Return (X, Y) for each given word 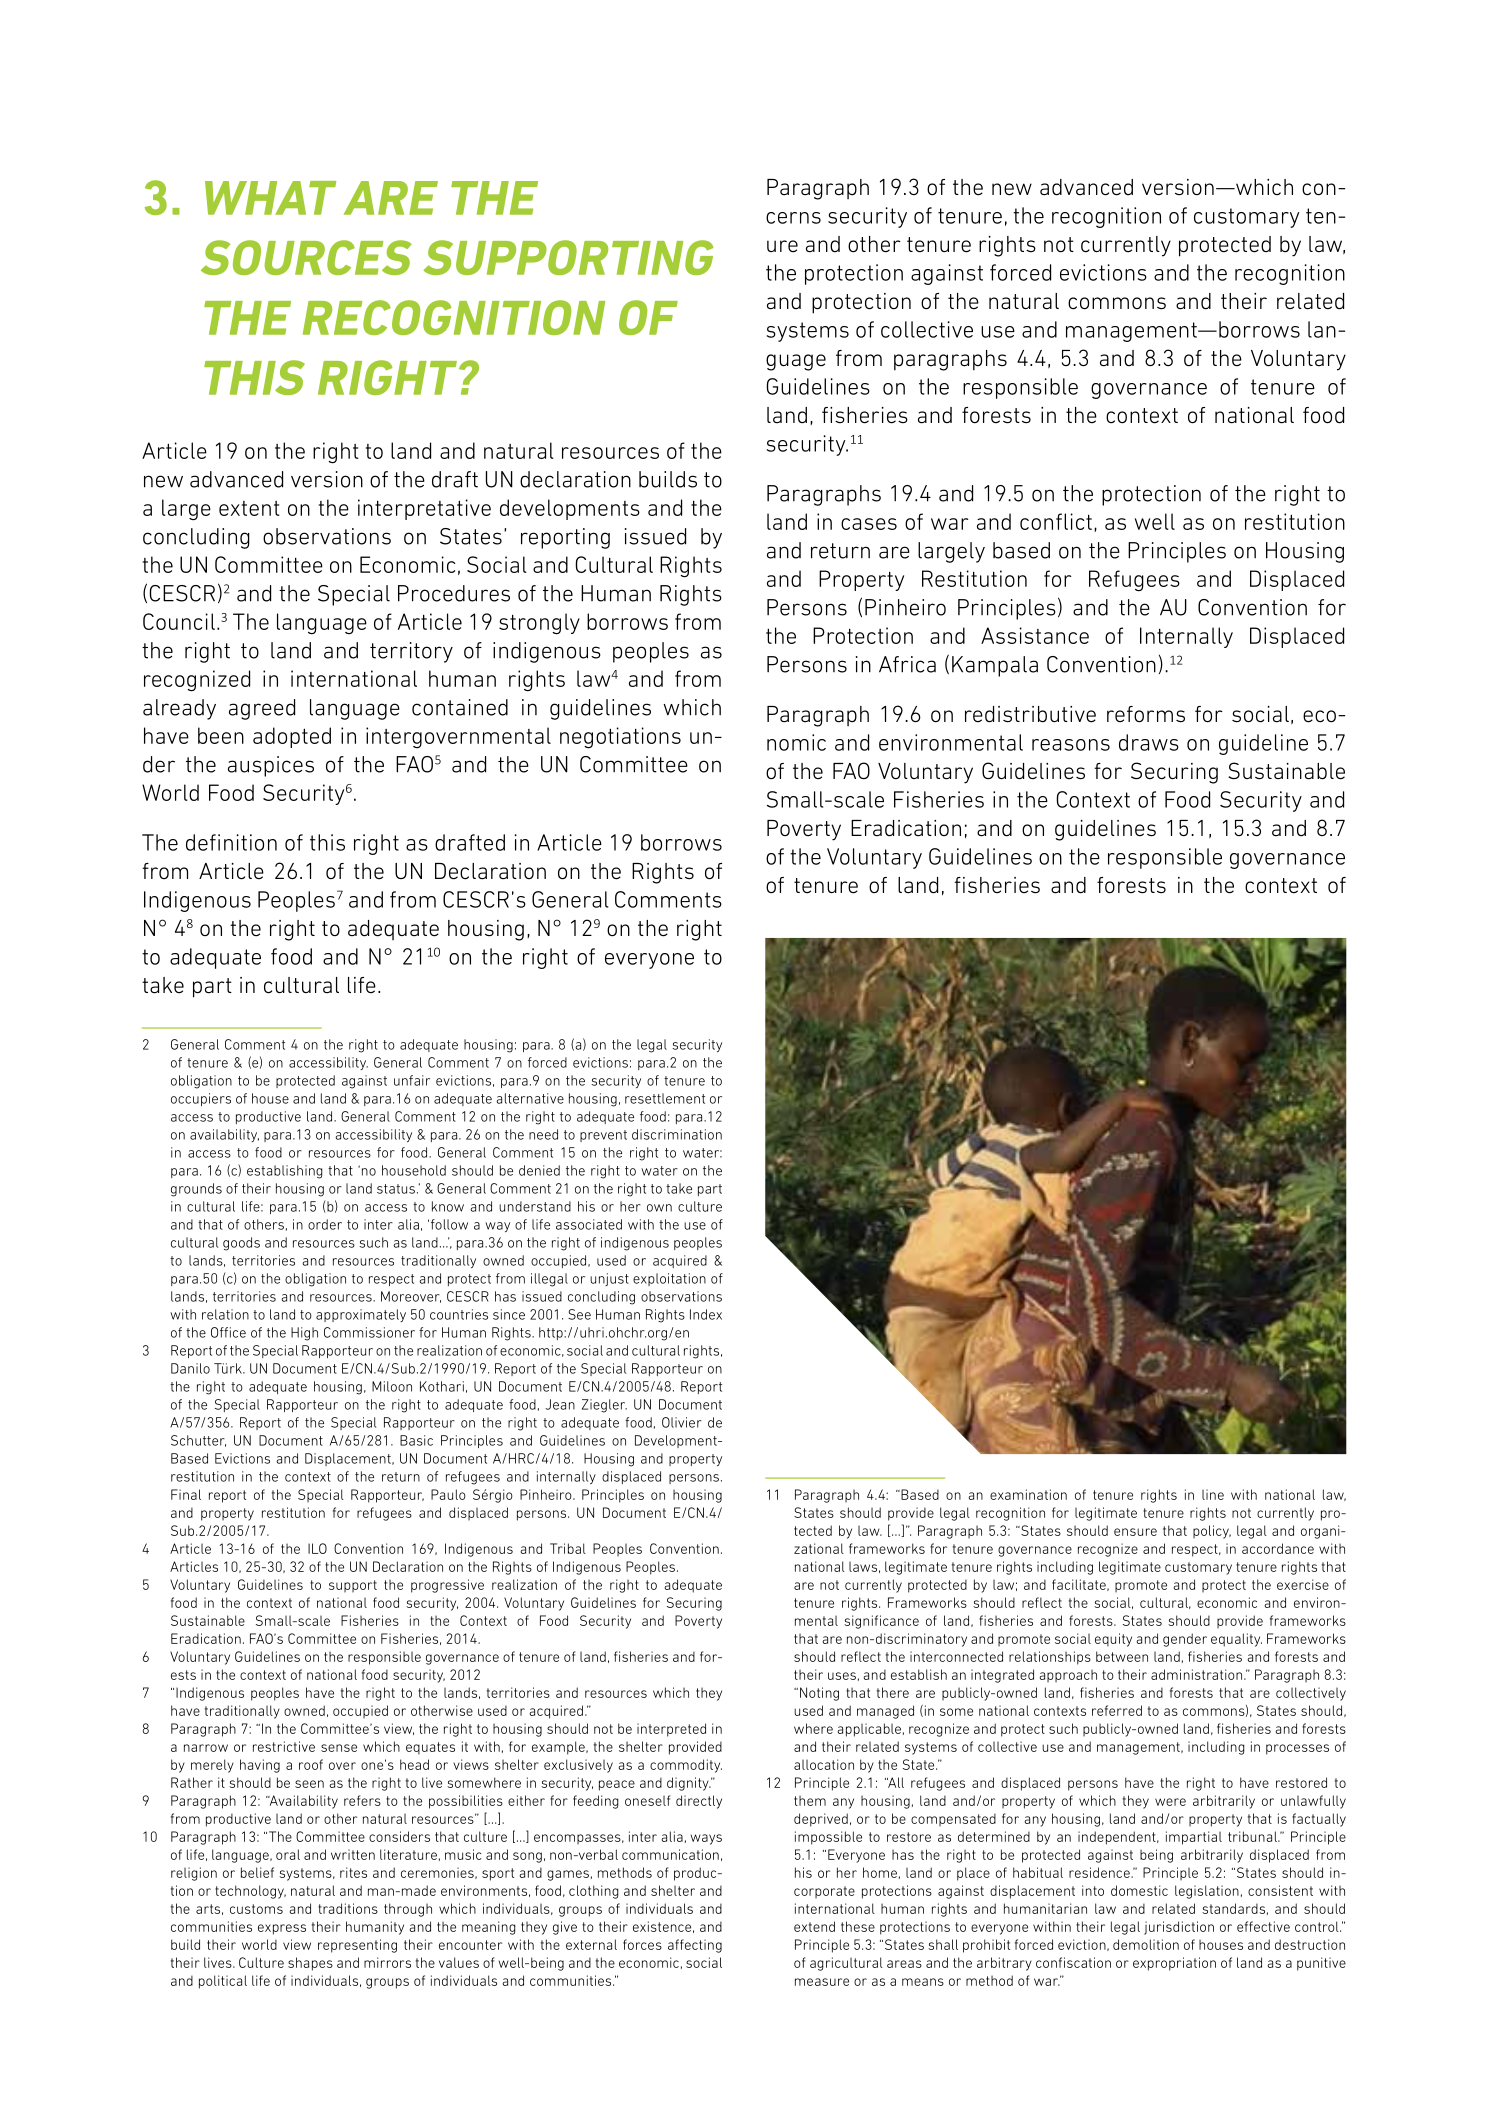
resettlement (665, 1098)
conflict (1056, 521)
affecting (695, 1946)
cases (869, 524)
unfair (412, 1080)
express (282, 1929)
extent (249, 508)
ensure (1135, 1532)
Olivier (682, 1422)
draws (1149, 742)
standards (1233, 1908)
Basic (416, 1440)
